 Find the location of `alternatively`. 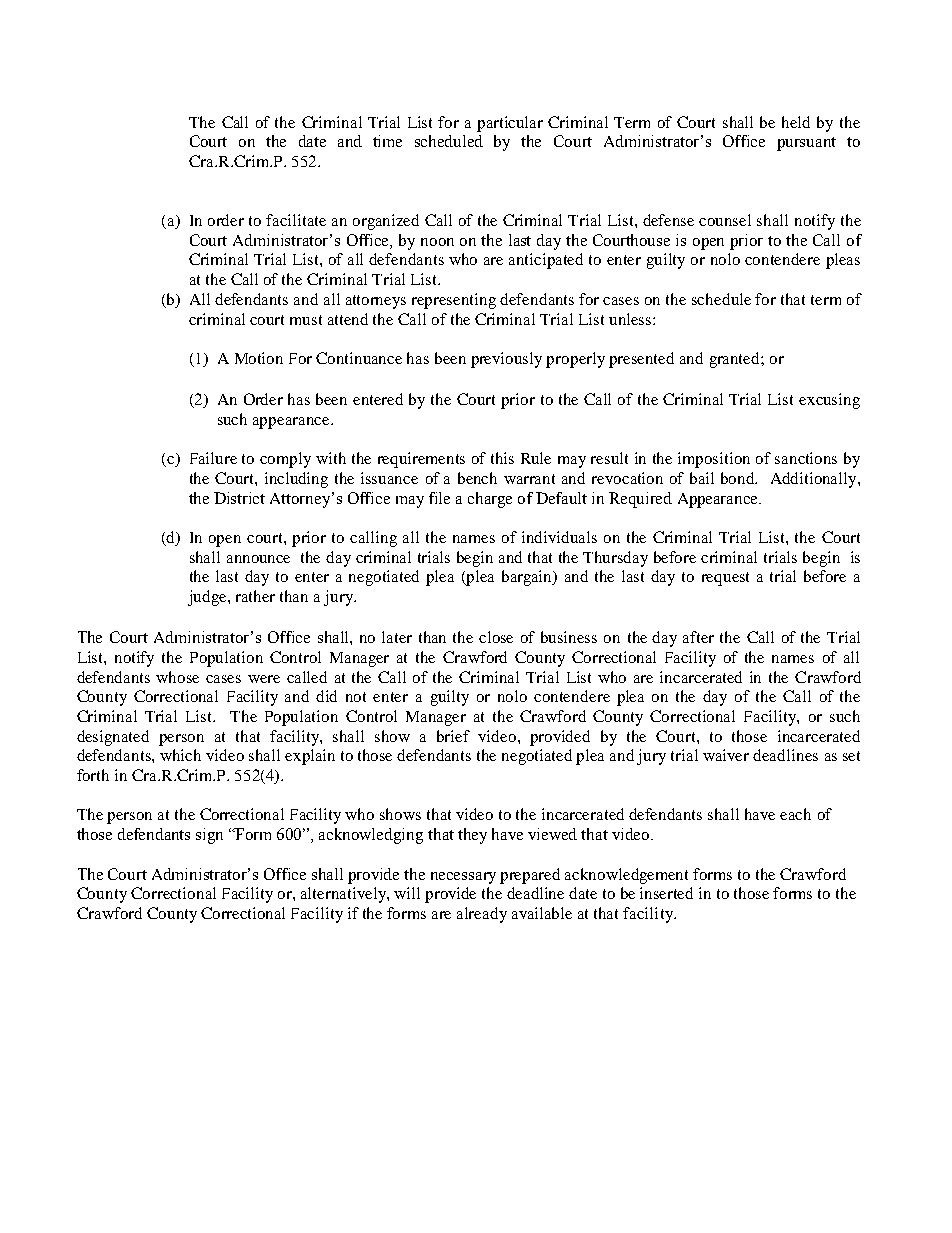

alternatively is located at coordinates (344, 895).
